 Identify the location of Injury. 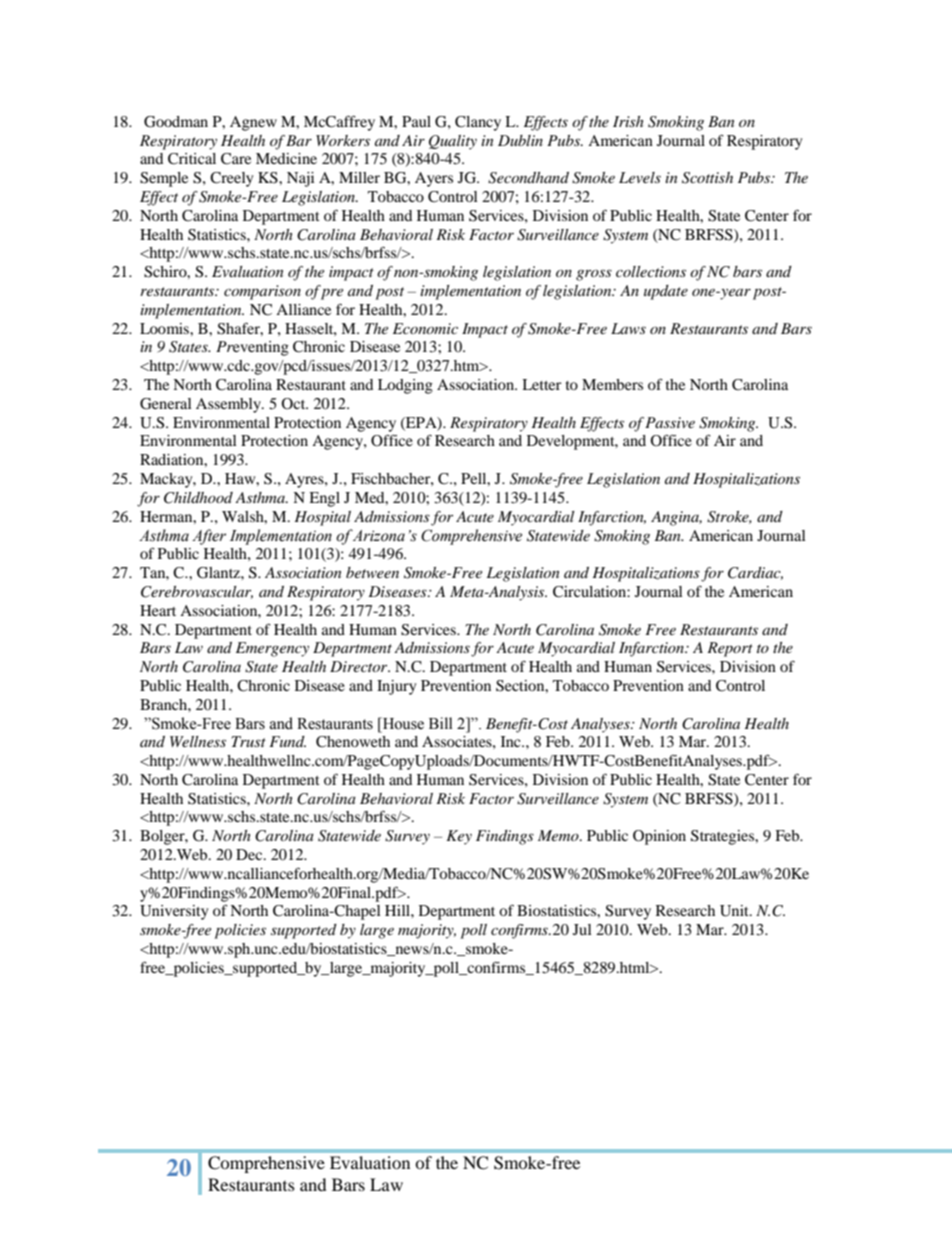
(396, 687).
